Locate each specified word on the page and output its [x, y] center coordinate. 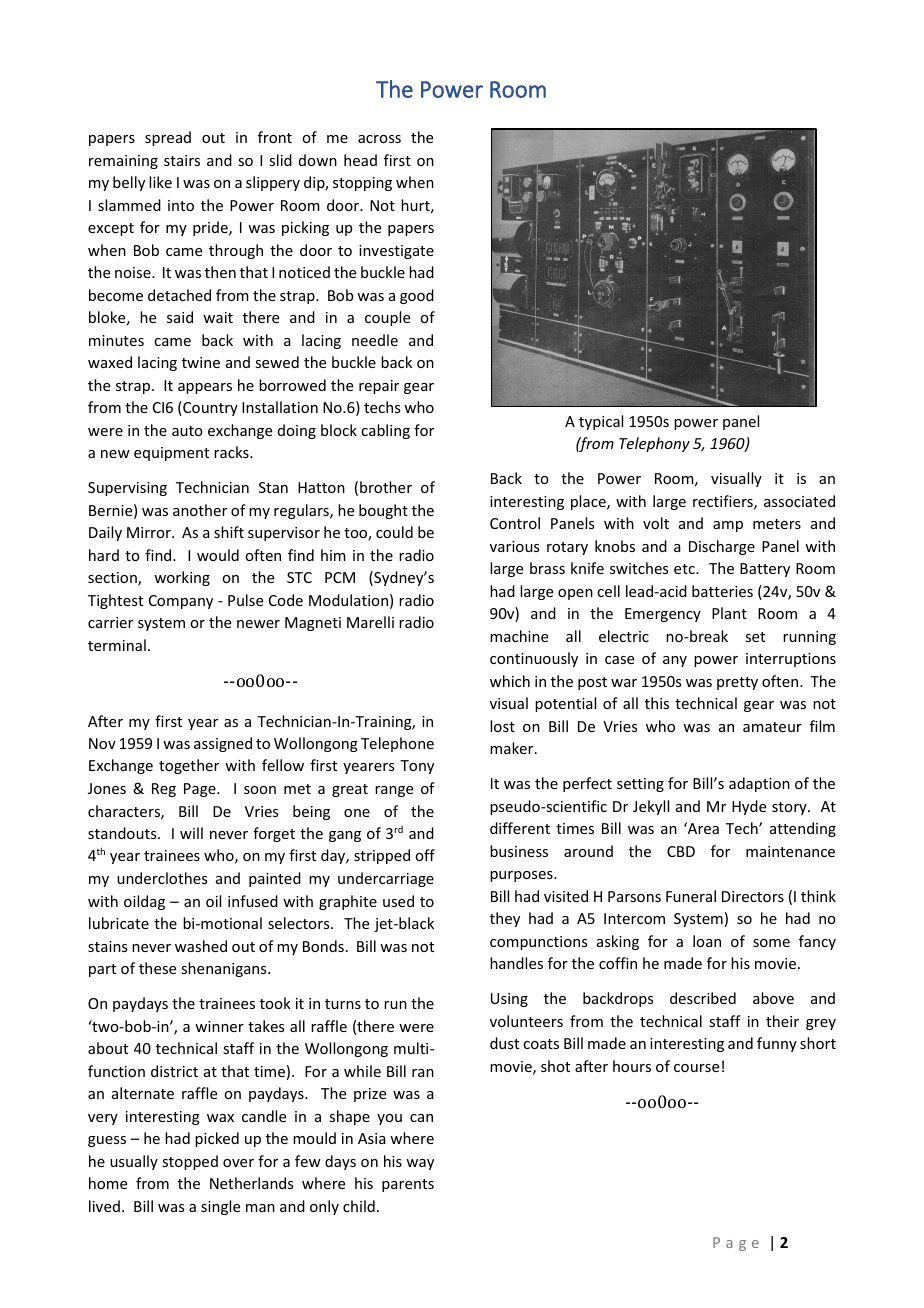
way [420, 1164]
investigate [396, 252]
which [510, 681]
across [379, 139]
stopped [190, 1162]
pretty [737, 683]
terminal [117, 645]
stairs [182, 160]
